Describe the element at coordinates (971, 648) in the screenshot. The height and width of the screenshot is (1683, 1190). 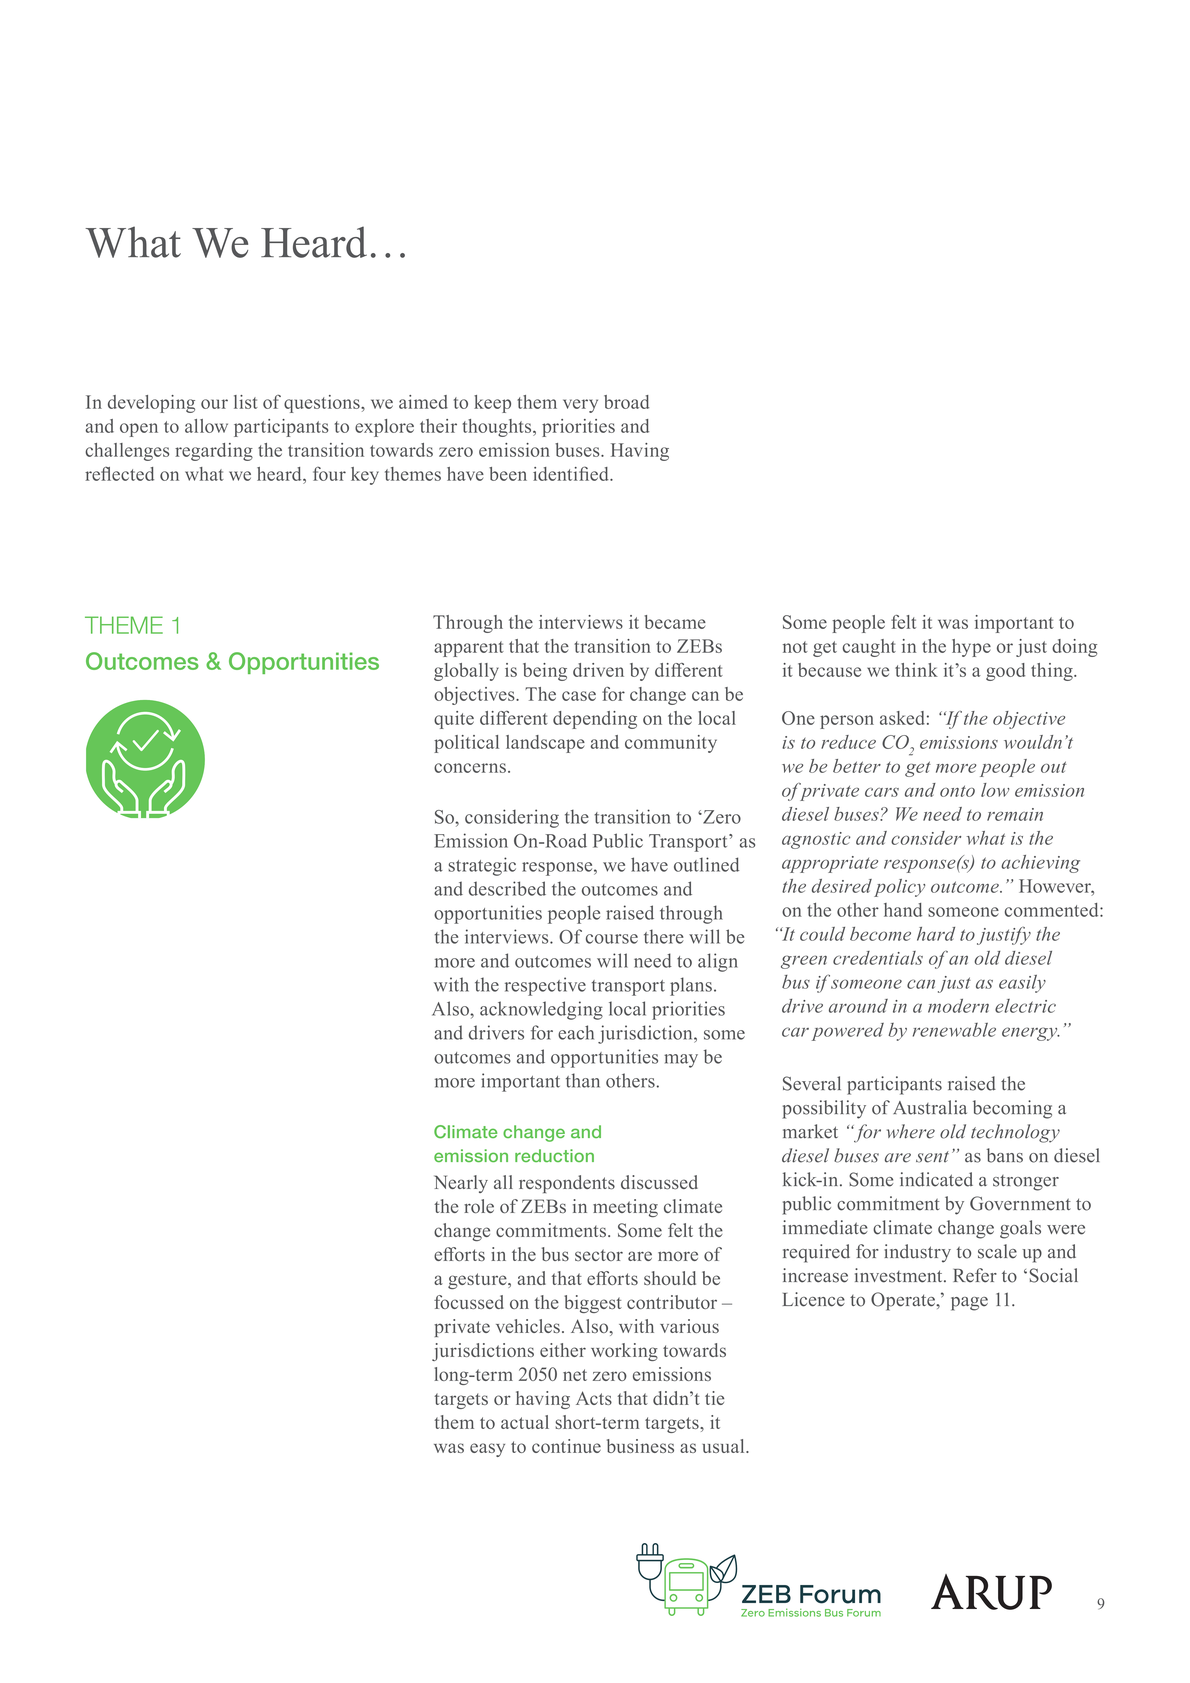
I see `hype` at that location.
